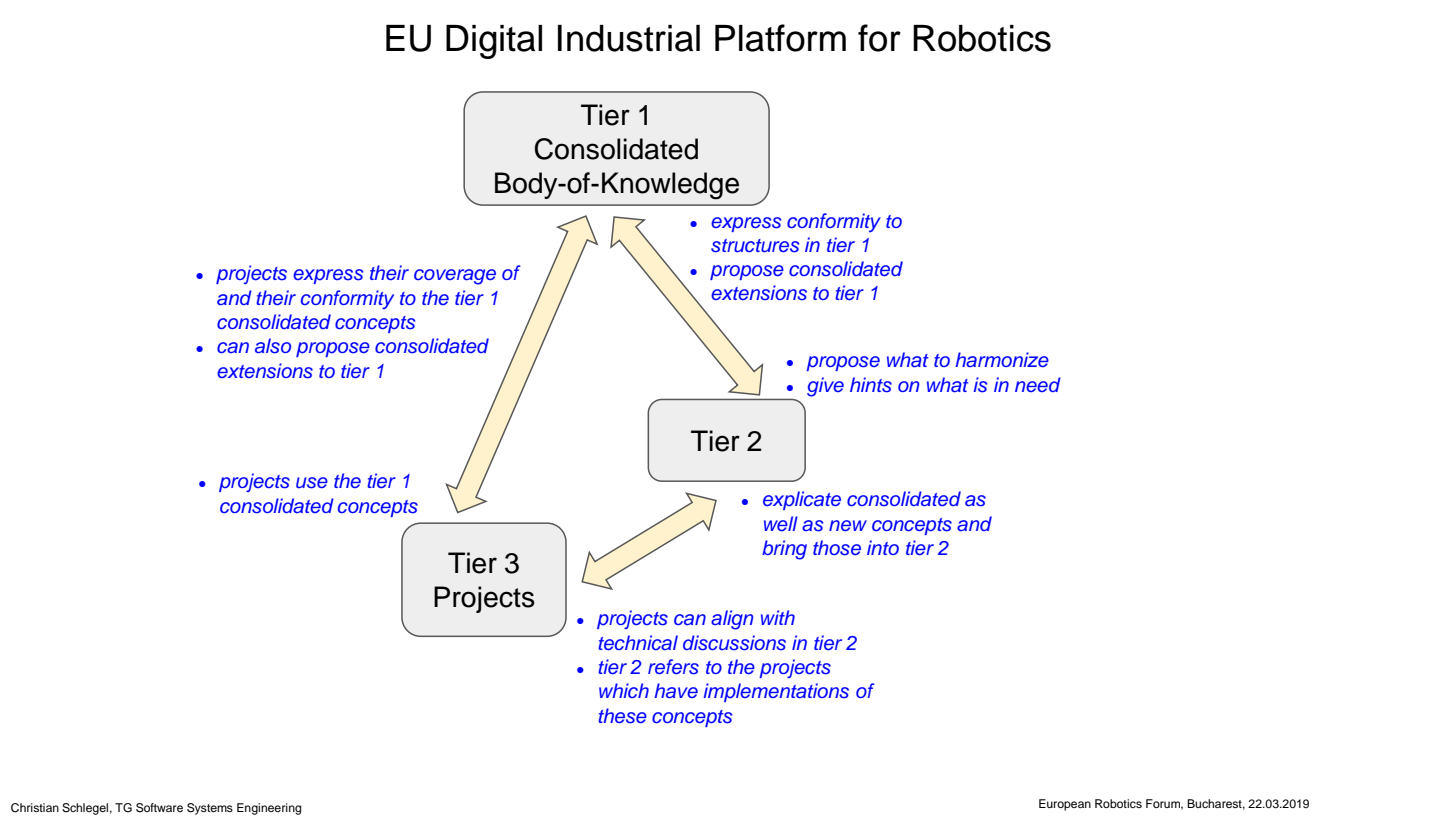 The height and width of the screenshot is (819, 1456). I want to click on Platform, so click(780, 38).
